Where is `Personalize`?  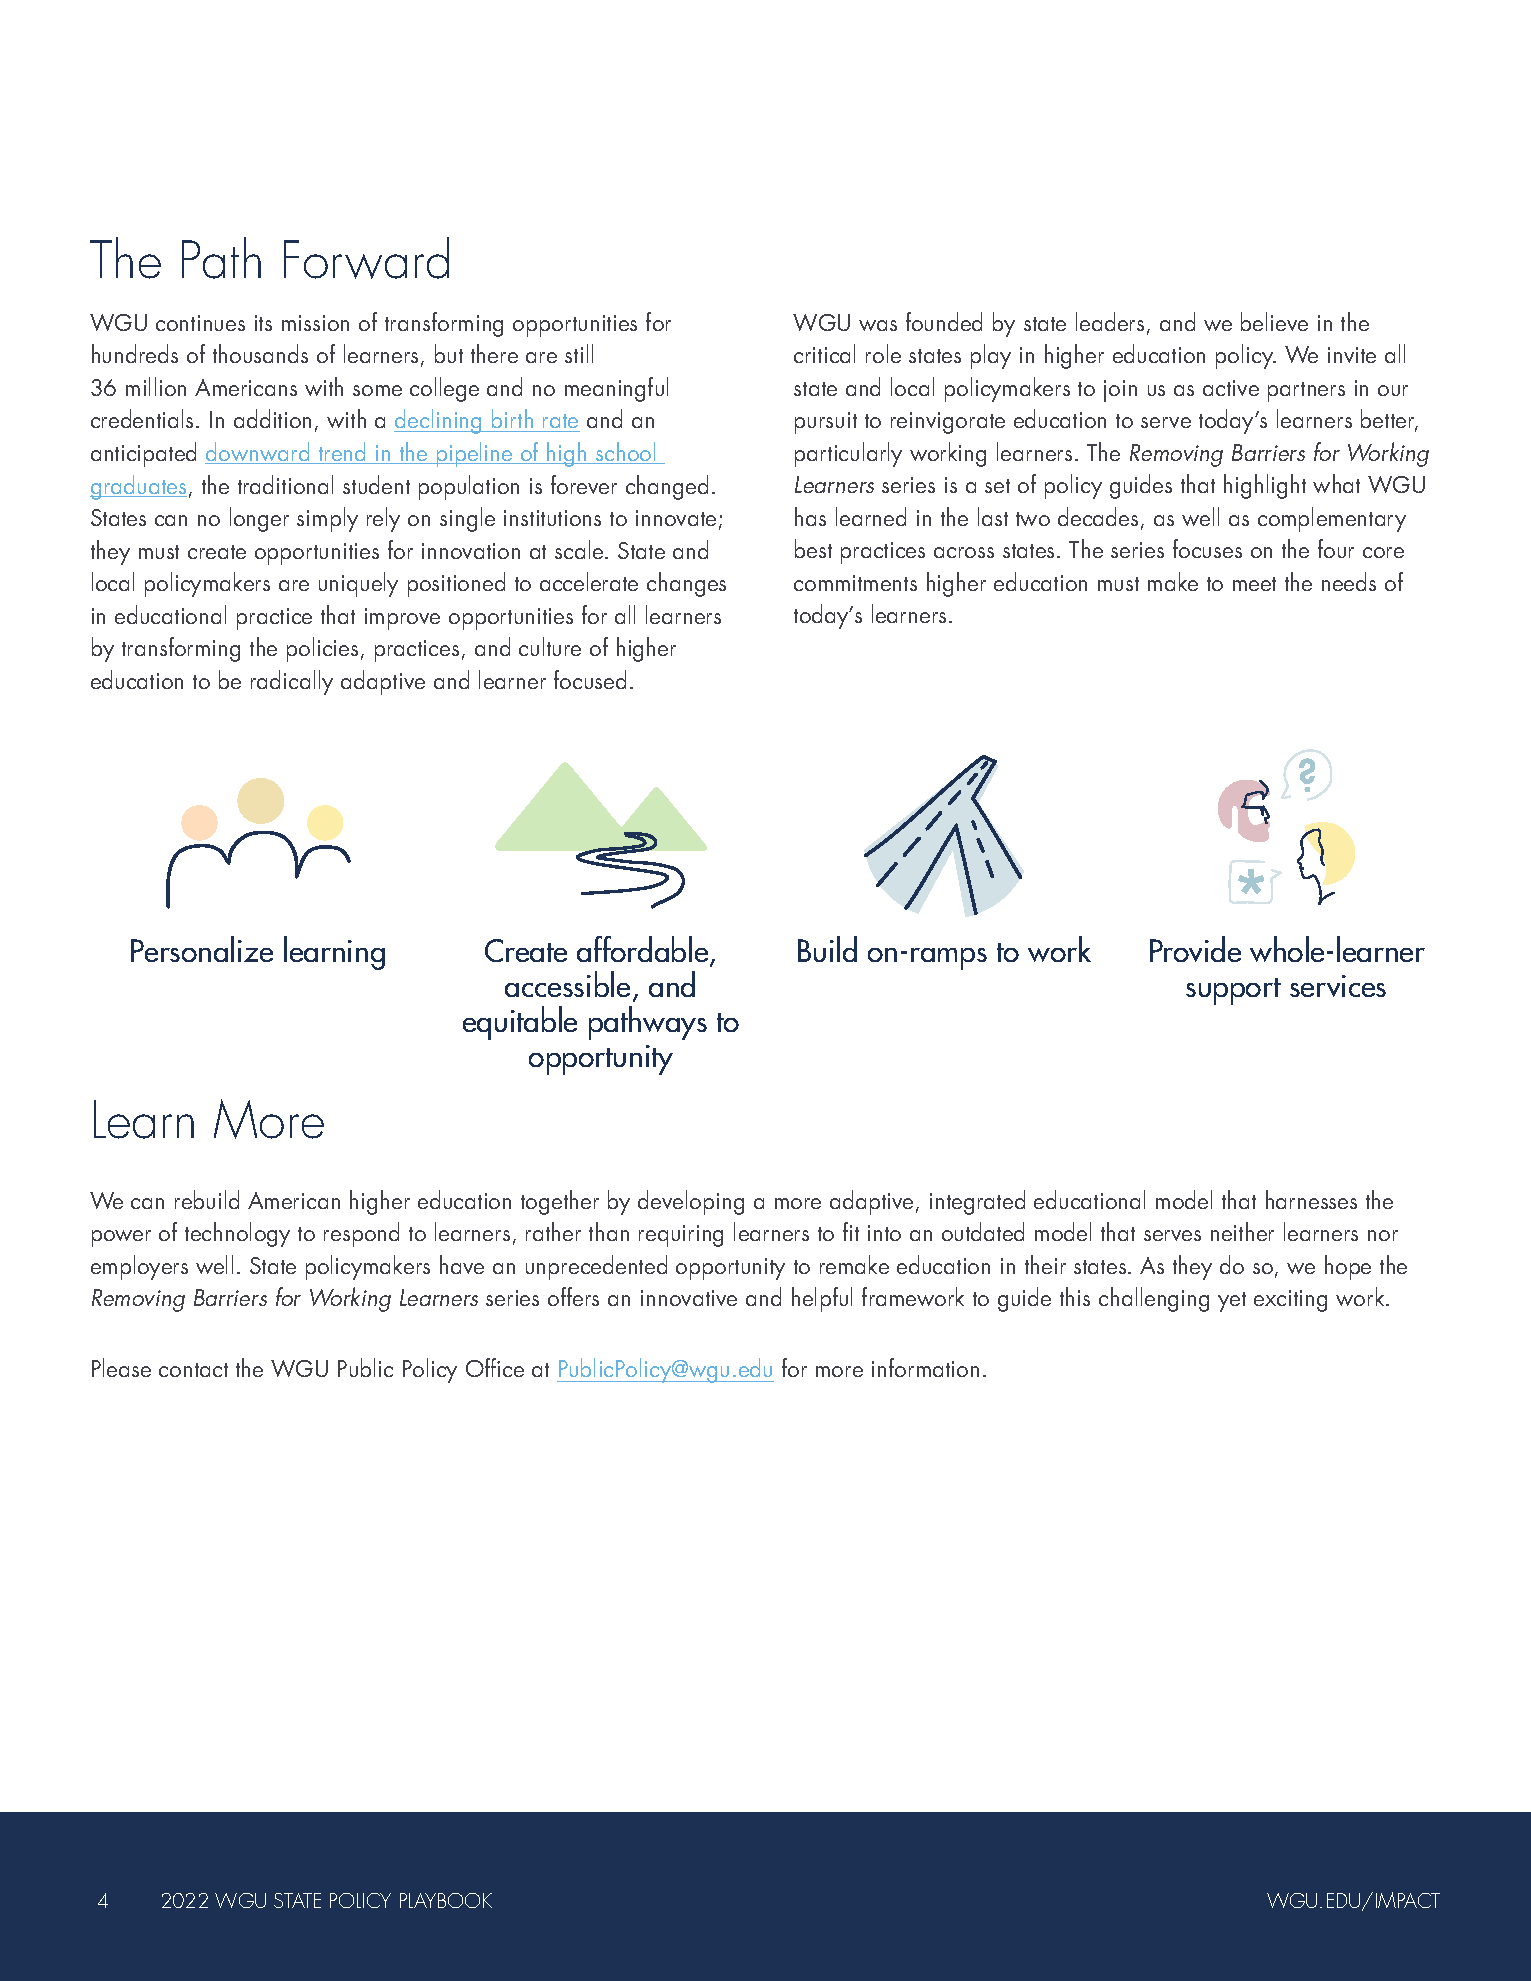 Personalize is located at coordinates (202, 949).
